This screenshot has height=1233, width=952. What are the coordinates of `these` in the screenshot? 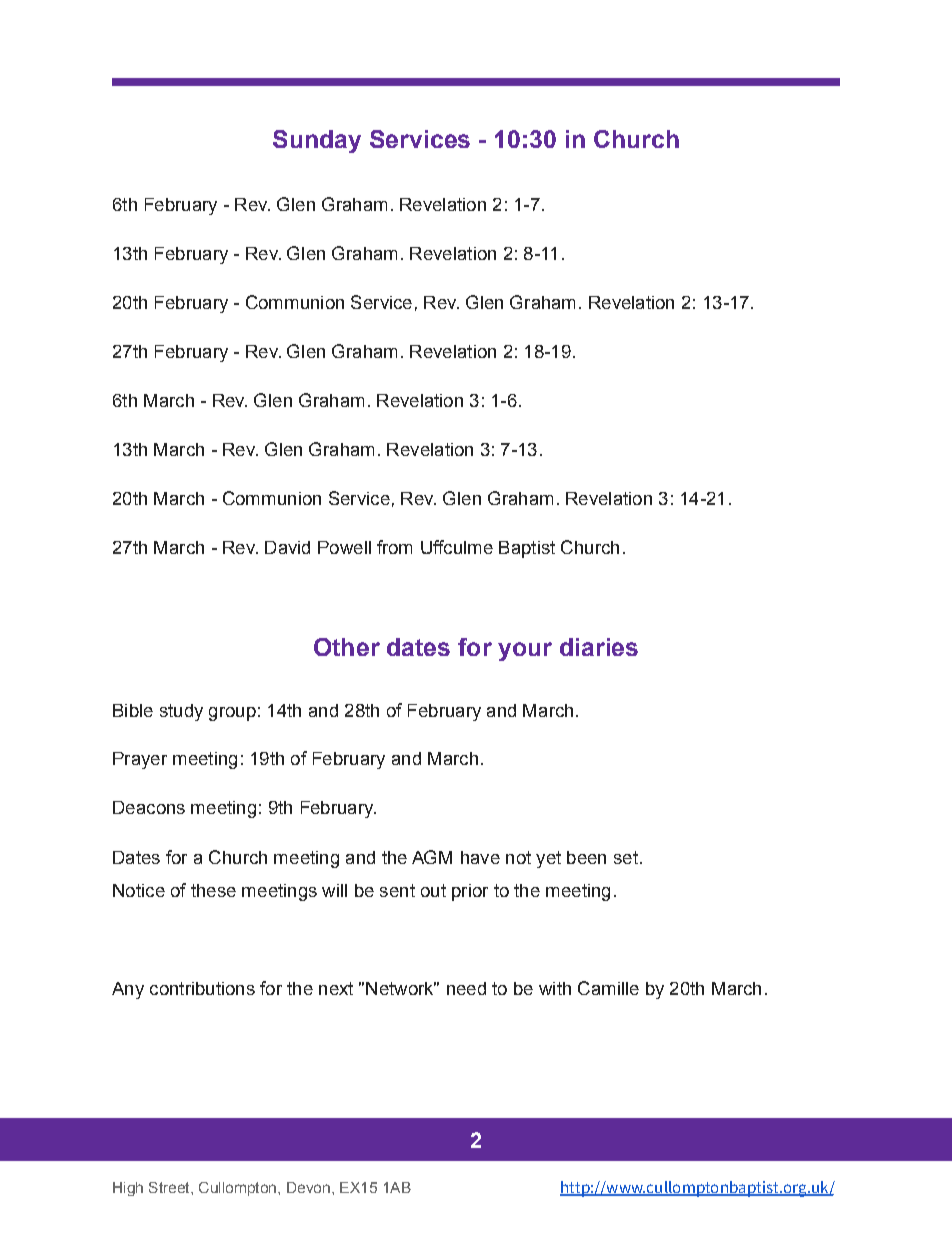 It's located at (213, 890).
